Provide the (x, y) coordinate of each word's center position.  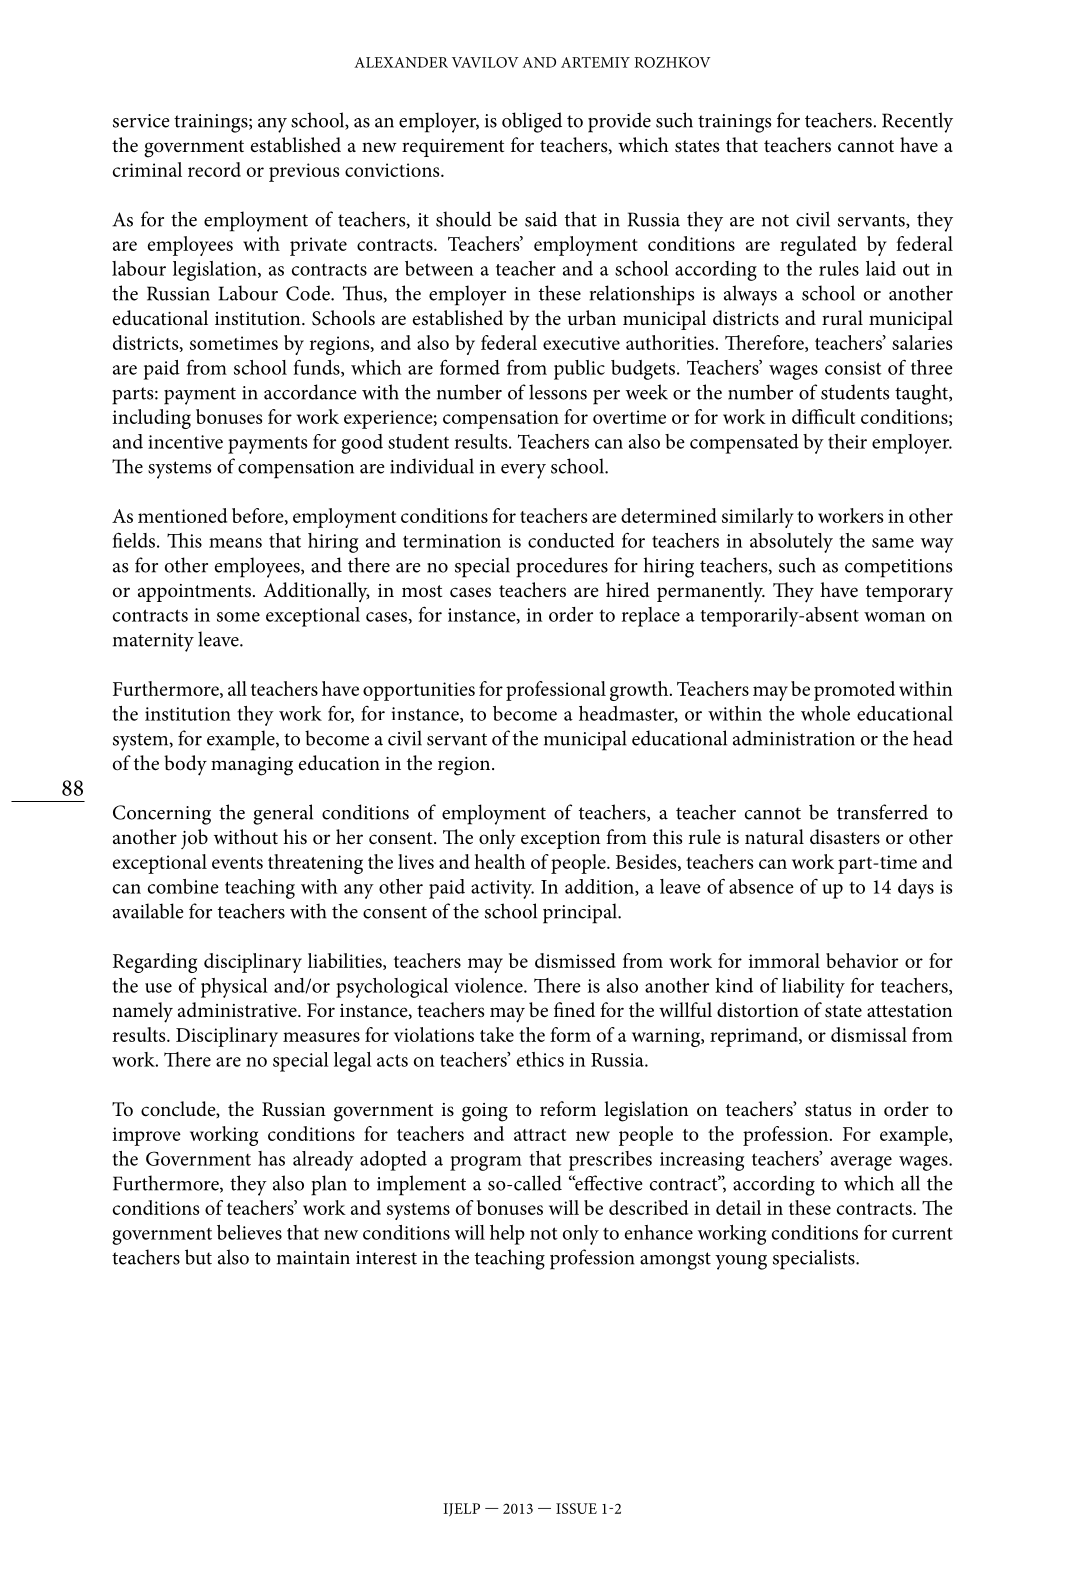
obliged (532, 122)
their (847, 441)
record (214, 169)
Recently (917, 122)
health (500, 861)
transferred (882, 812)
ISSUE (576, 1508)
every (523, 471)
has (271, 1158)
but (198, 1257)
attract (540, 1135)
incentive (185, 442)
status (828, 1110)
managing (252, 766)
